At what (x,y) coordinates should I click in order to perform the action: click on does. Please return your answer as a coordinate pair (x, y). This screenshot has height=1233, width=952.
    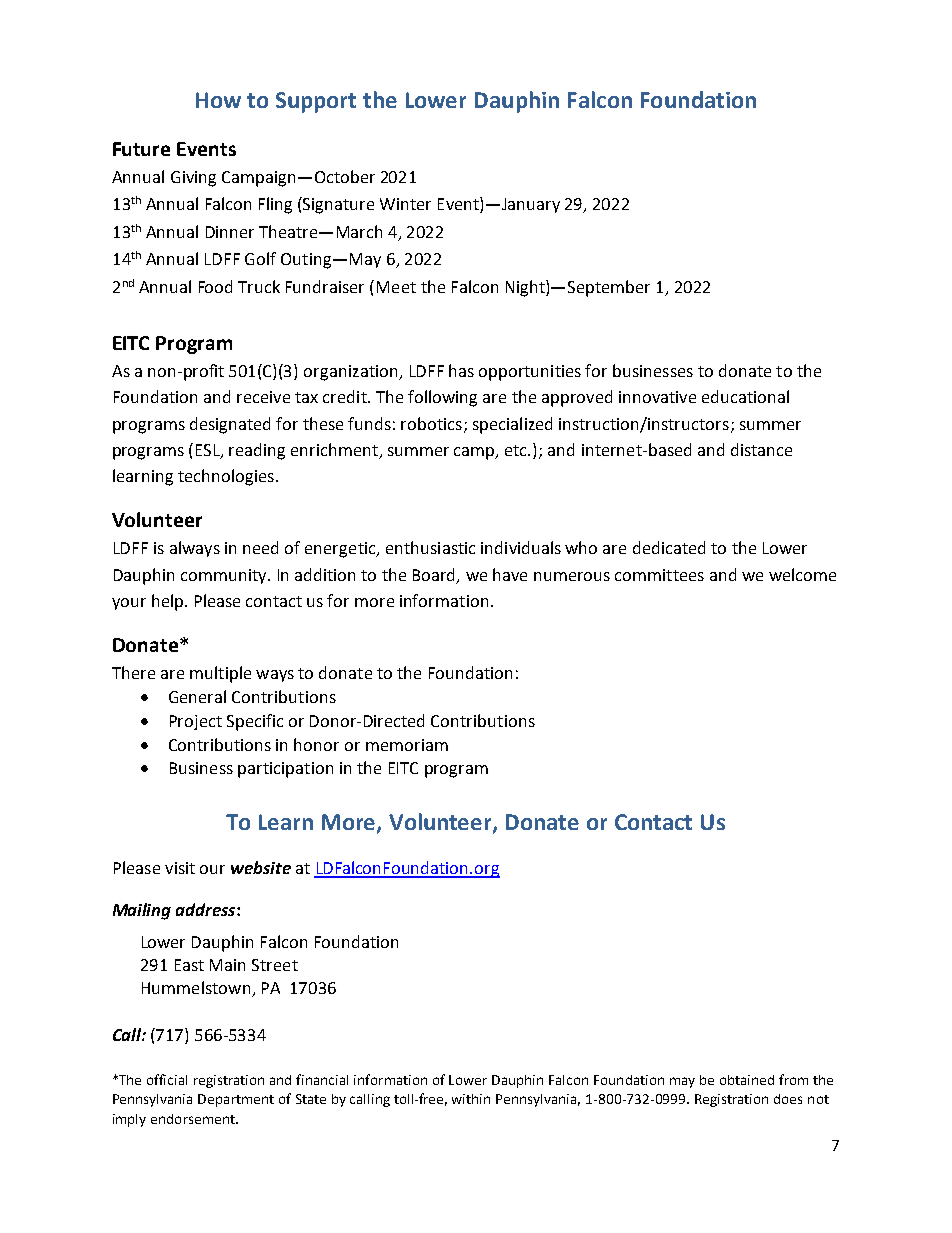
    Looking at the image, I should click on (788, 1099).
